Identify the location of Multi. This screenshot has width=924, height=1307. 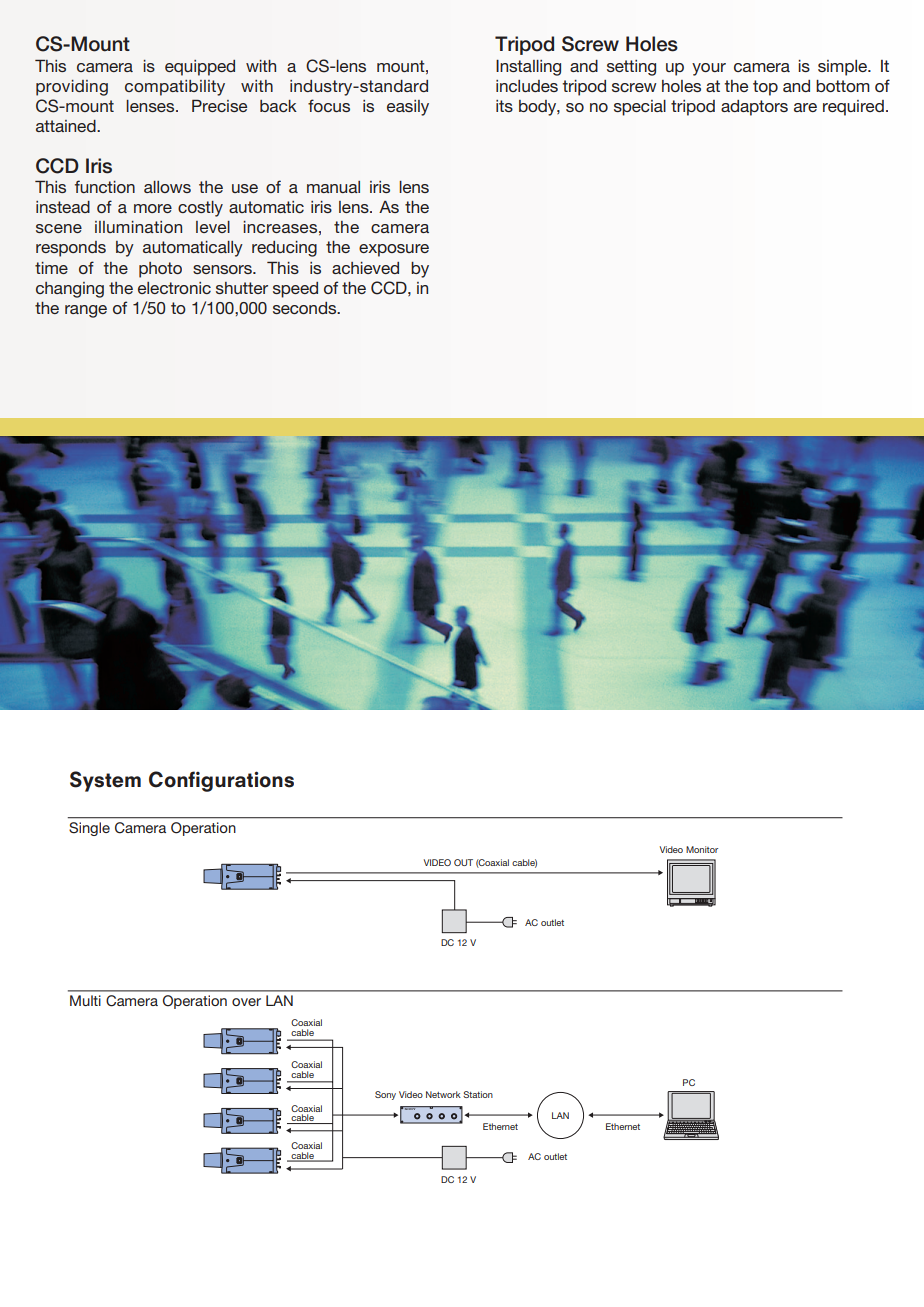
(85, 1000).
